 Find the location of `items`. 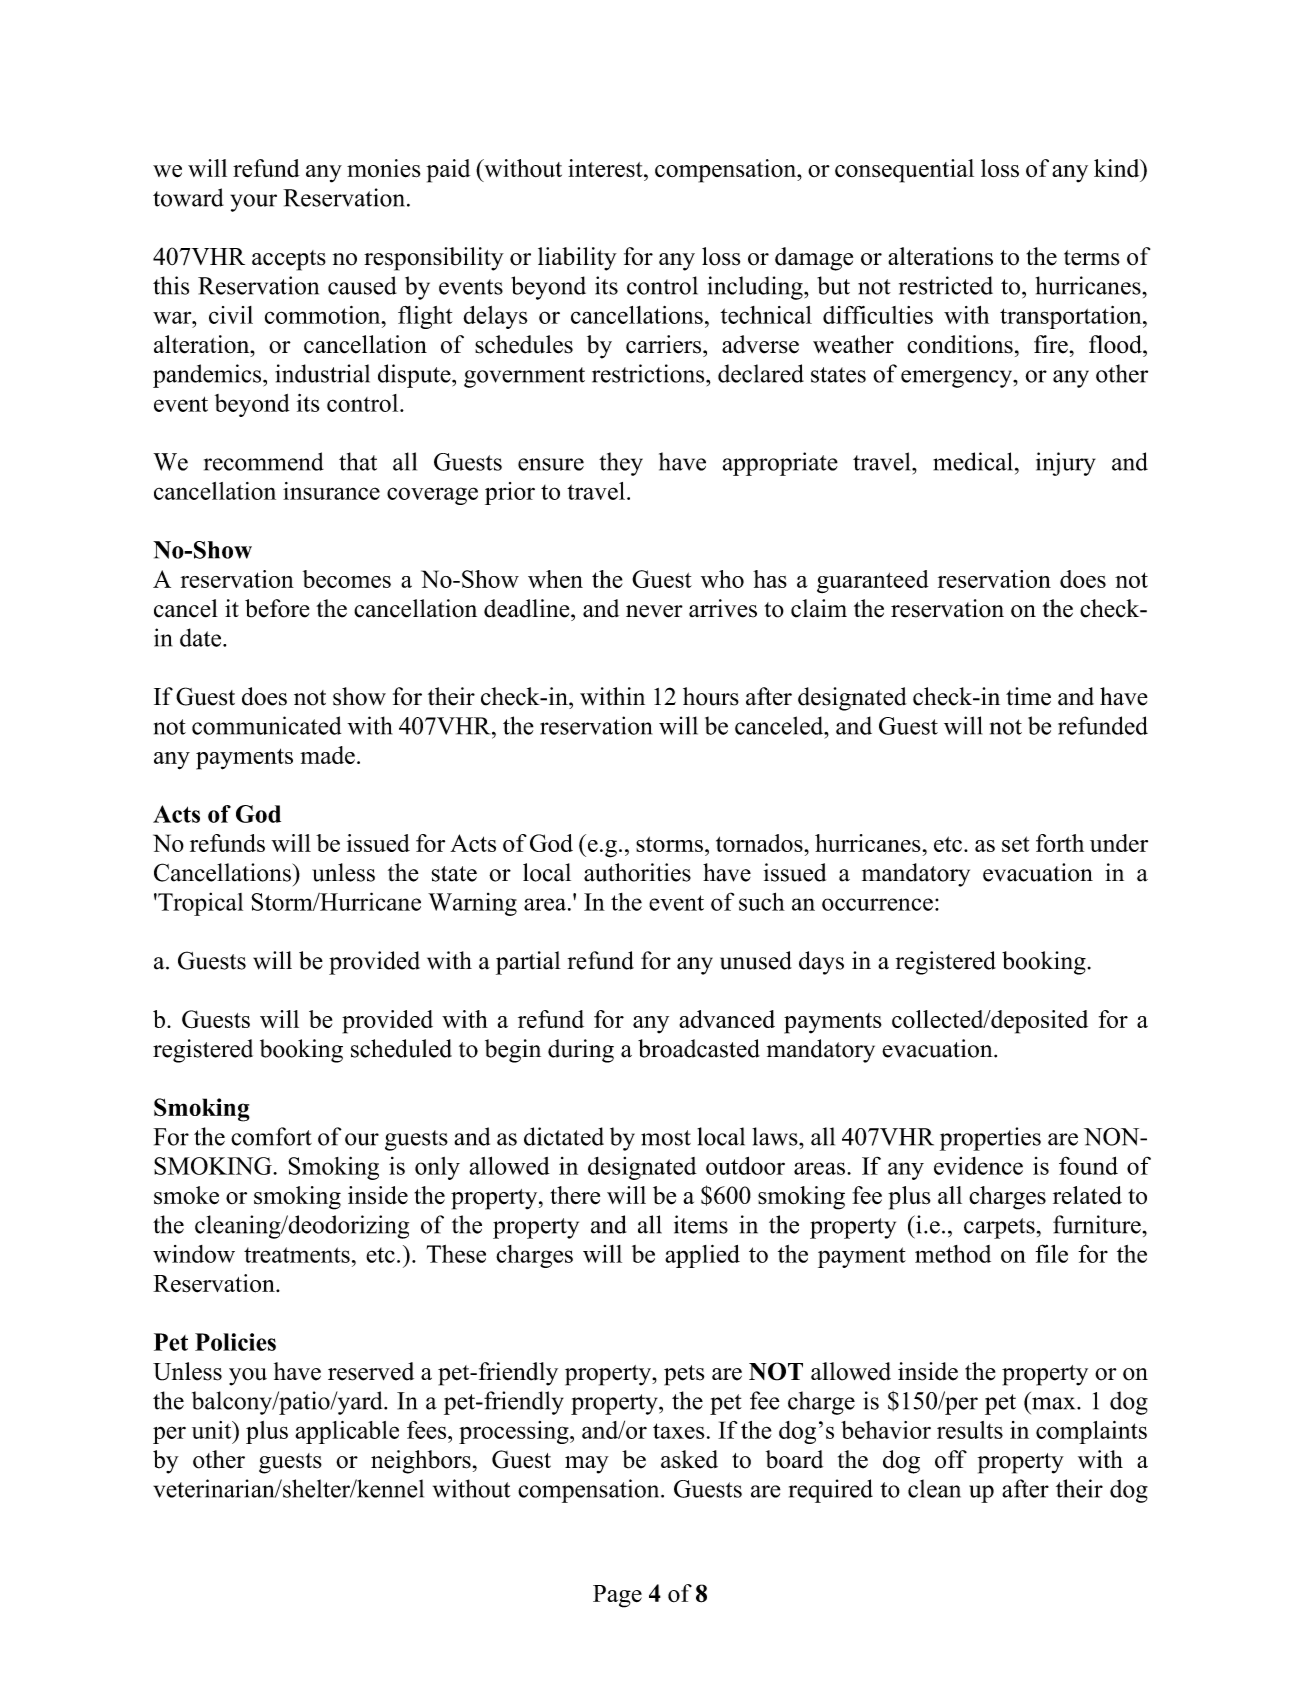

items is located at coordinates (701, 1224).
